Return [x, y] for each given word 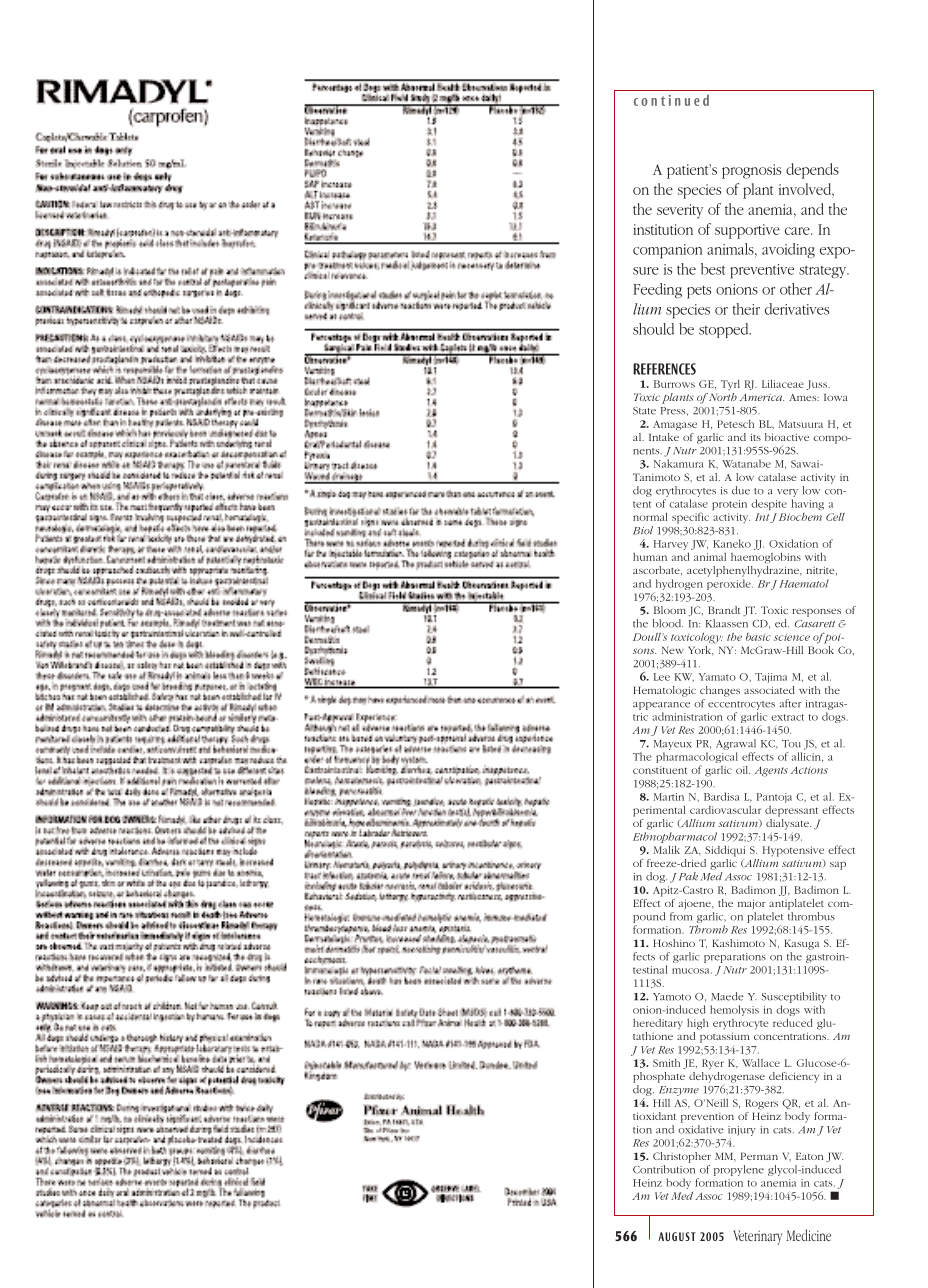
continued [671, 100]
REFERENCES [664, 369]
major [752, 904]
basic [758, 637]
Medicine [808, 1235]
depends [812, 171]
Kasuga [801, 944]
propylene [739, 1170]
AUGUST [677, 1236]
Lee [662, 677]
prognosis [751, 171]
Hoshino [674, 943]
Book [821, 648]
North [723, 397]
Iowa [836, 397]
